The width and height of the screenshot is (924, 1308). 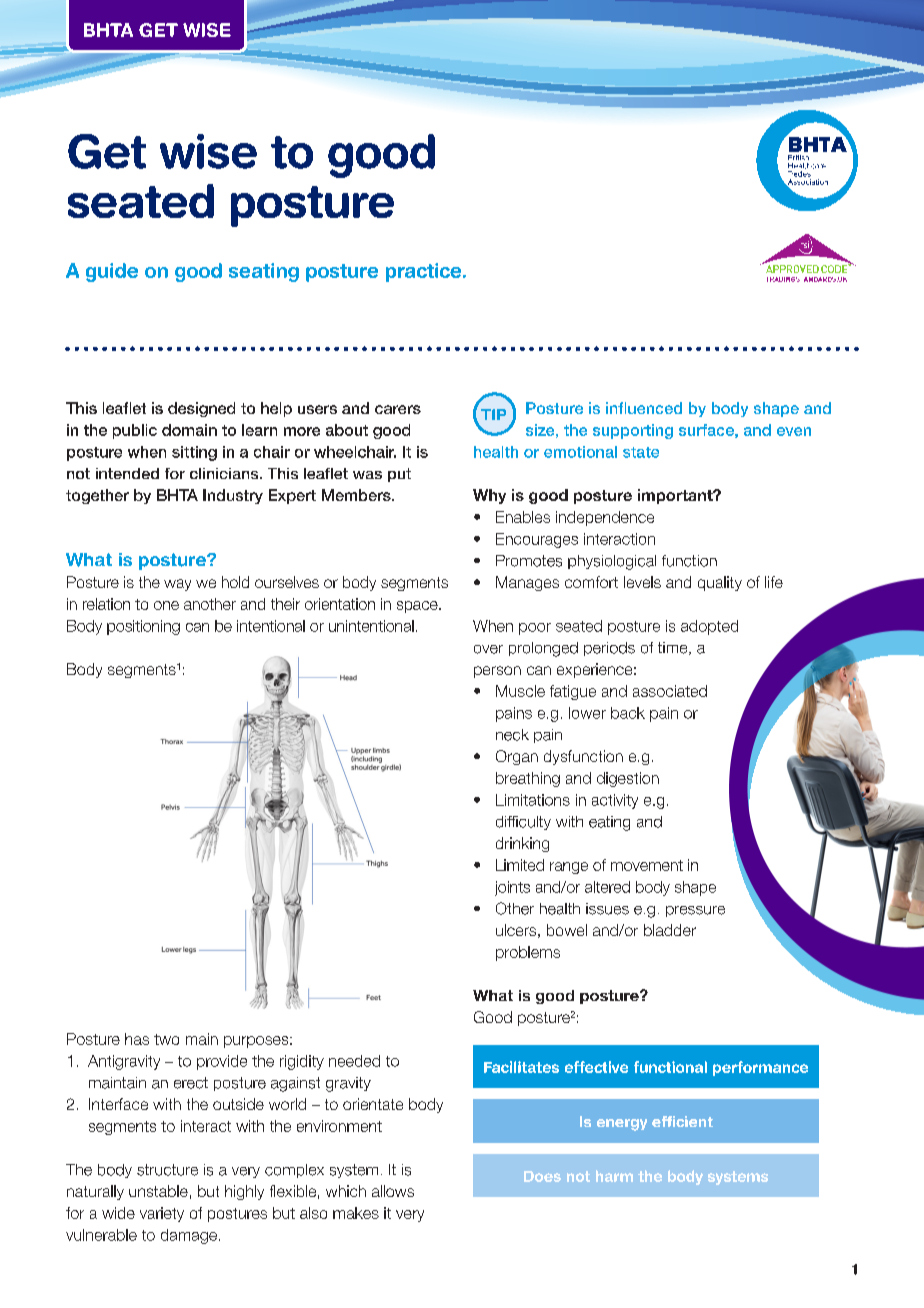 What do you see at coordinates (695, 911) in the screenshot?
I see `pressure` at bounding box center [695, 911].
